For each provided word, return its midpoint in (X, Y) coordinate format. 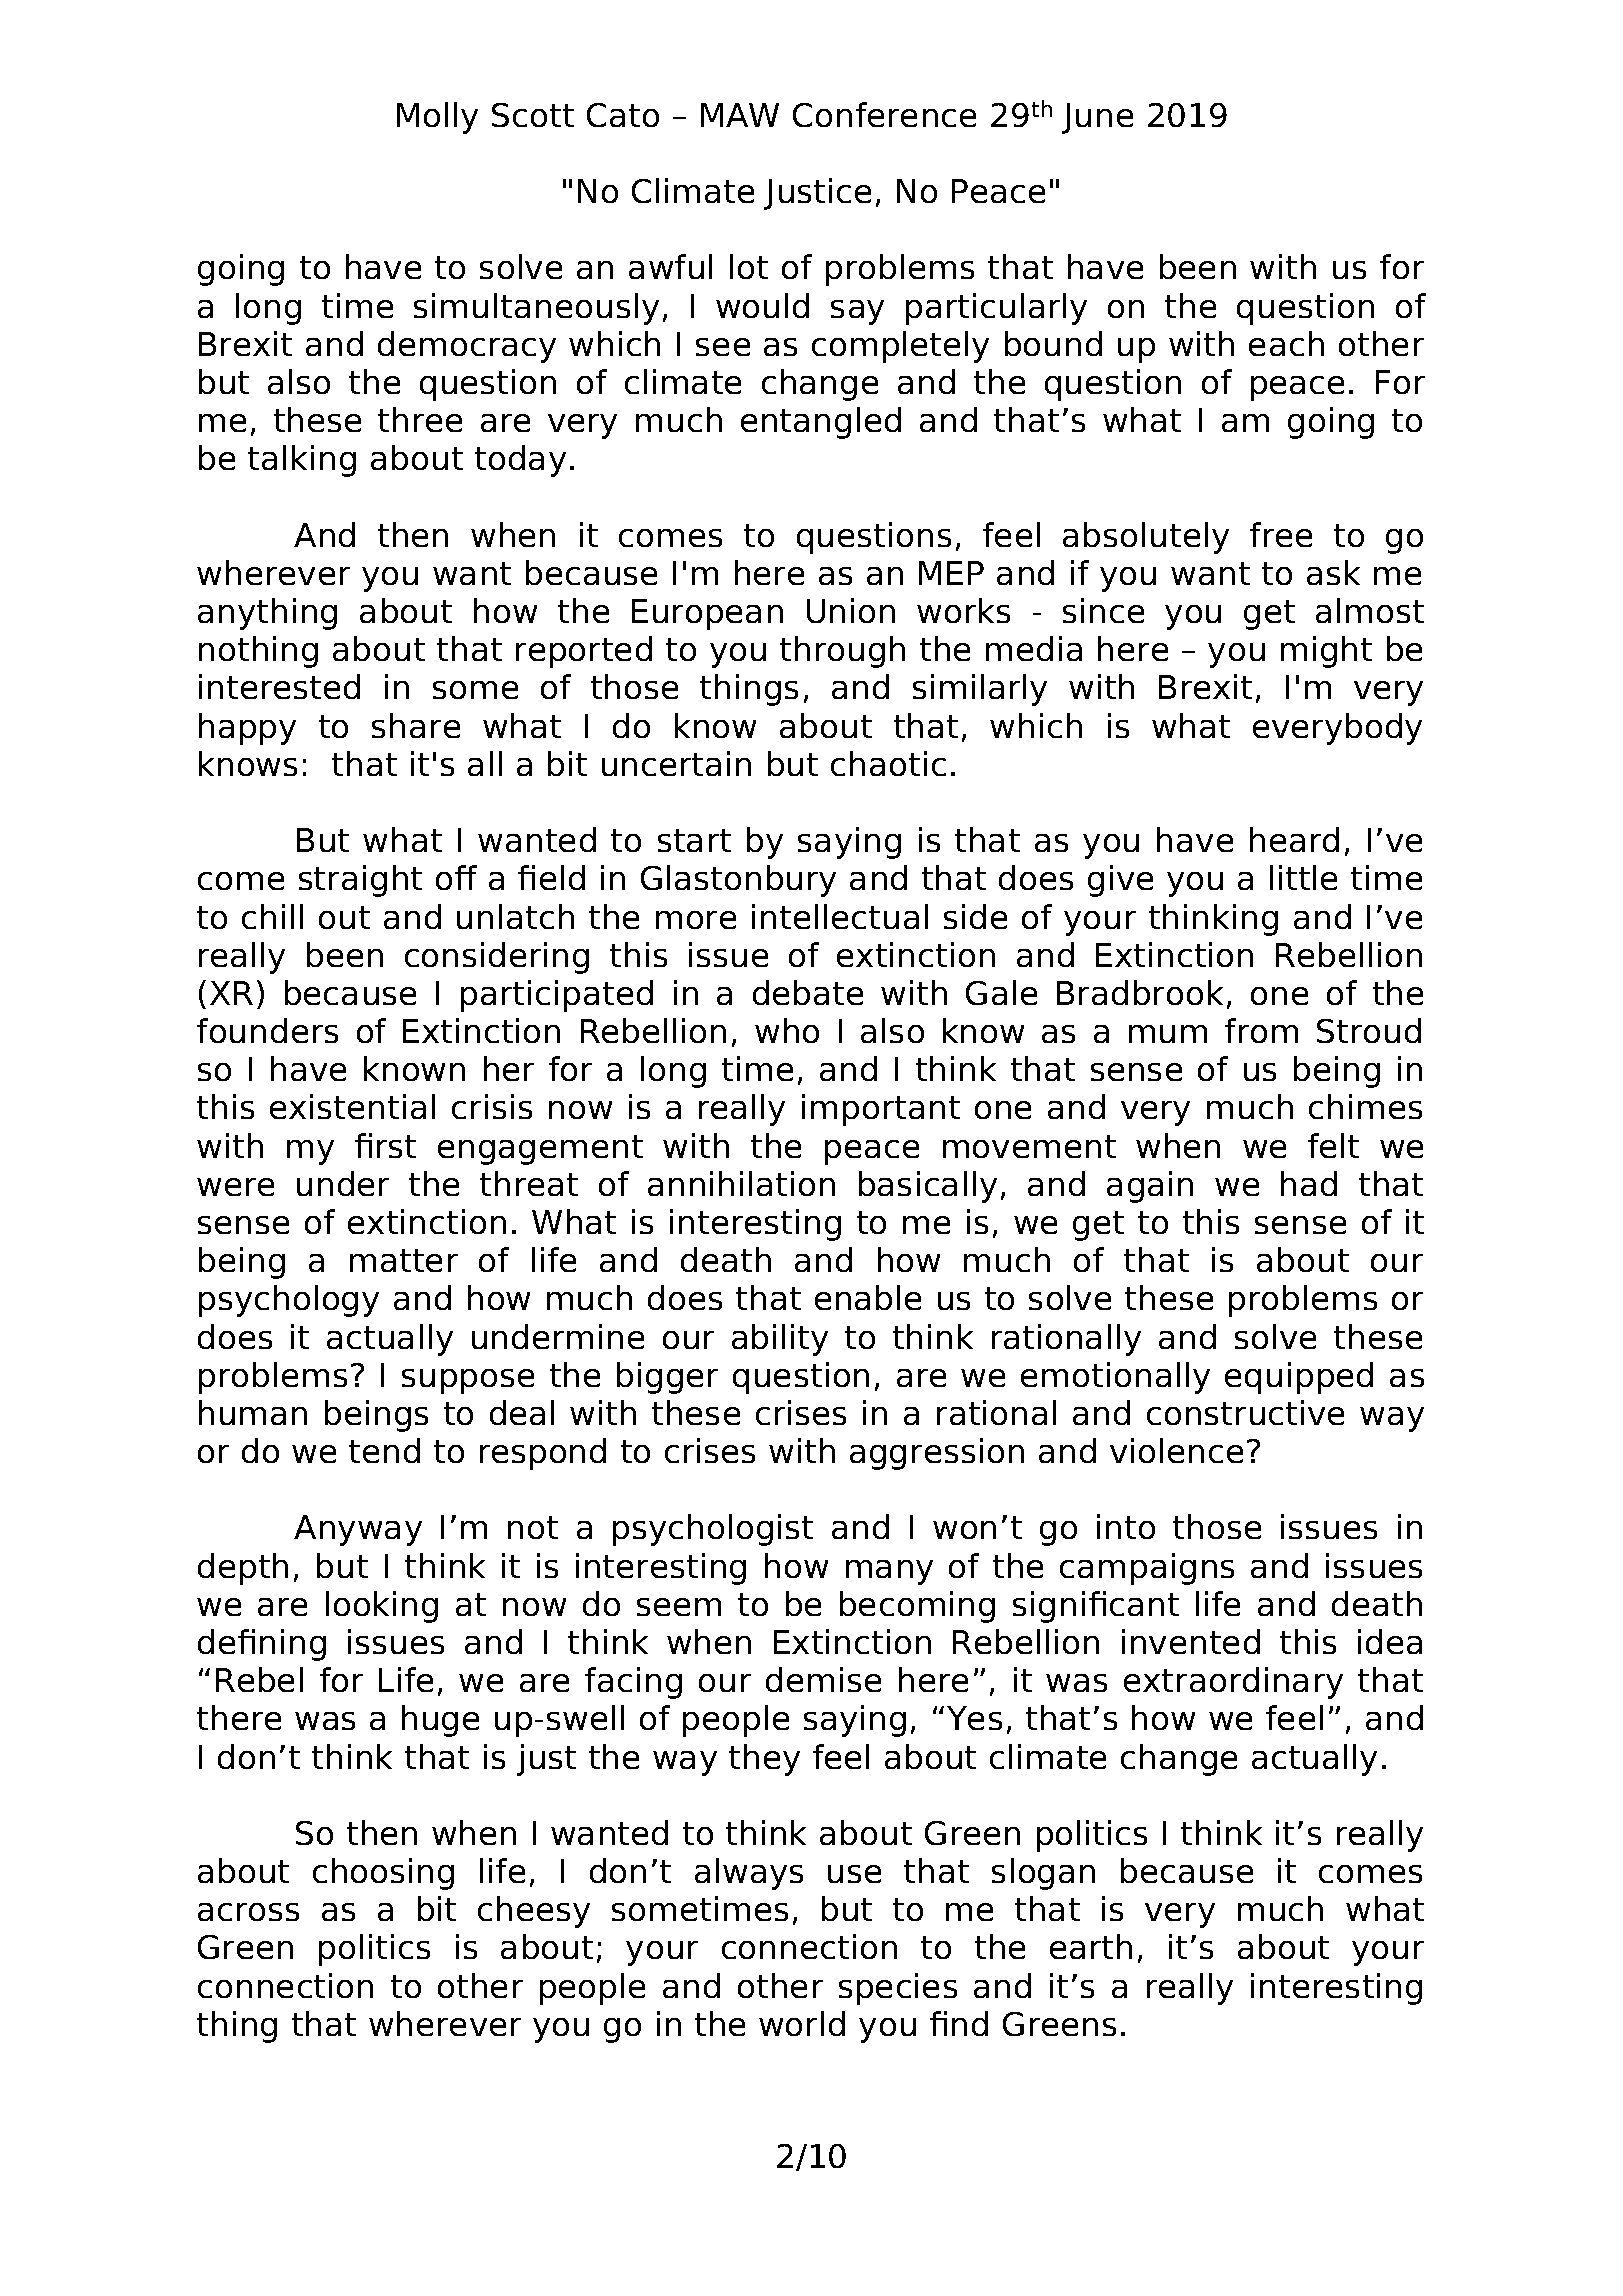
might (1326, 652)
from (1261, 1030)
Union (851, 610)
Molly (437, 118)
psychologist (713, 1530)
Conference (884, 114)
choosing (383, 1874)
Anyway (358, 1530)
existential (352, 1106)
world (802, 2023)
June (1097, 118)
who (787, 1030)
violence (1176, 1450)
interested (279, 686)
